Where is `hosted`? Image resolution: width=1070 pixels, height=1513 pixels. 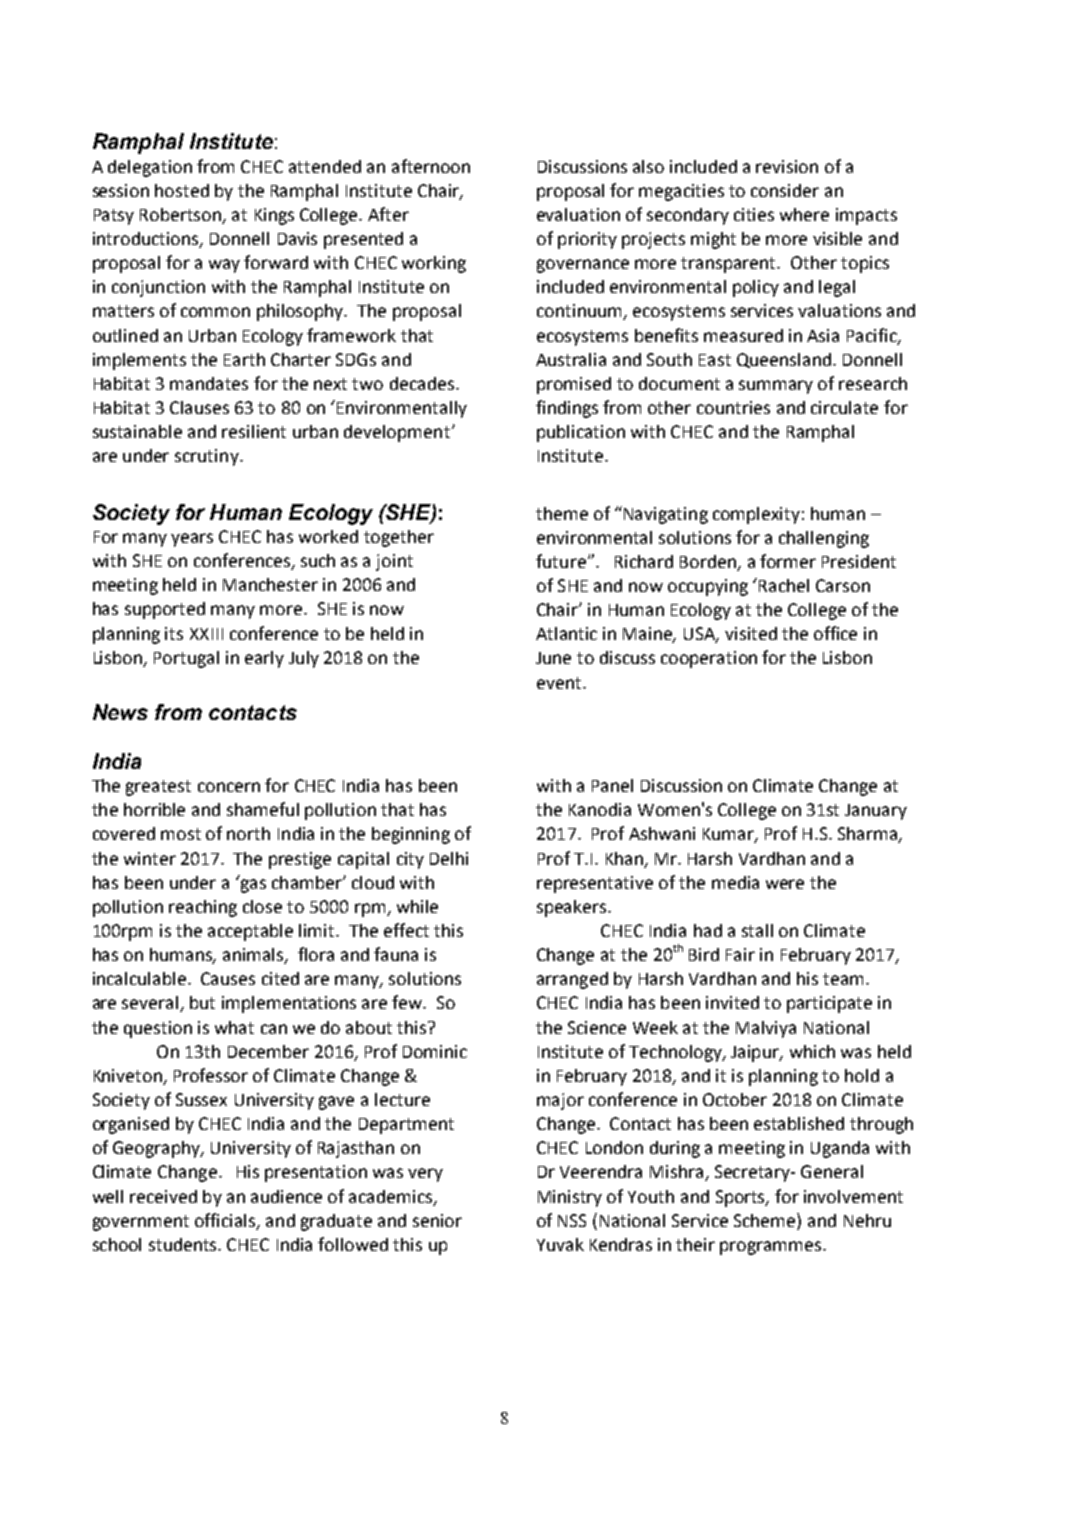 hosted is located at coordinates (182, 190).
